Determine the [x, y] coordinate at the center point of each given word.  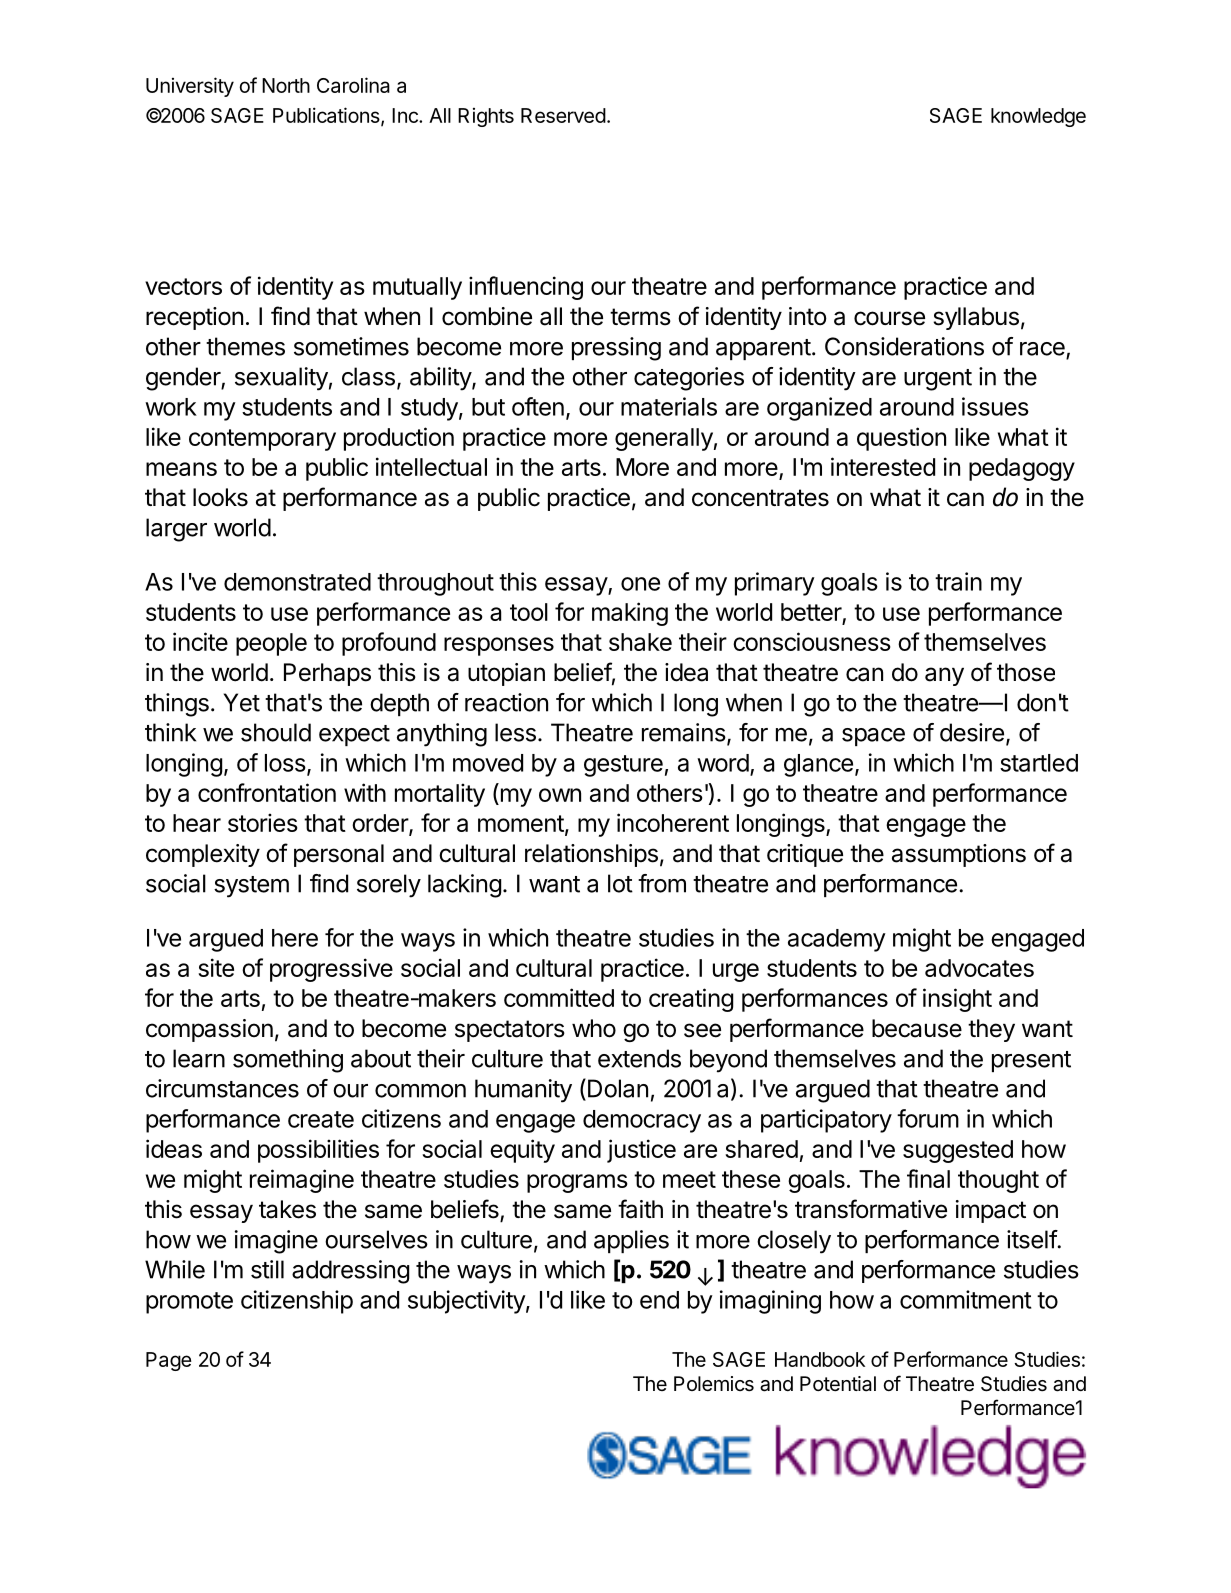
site [216, 967]
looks [220, 497]
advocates [979, 968]
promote [189, 1303]
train [958, 581]
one [640, 584]
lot [620, 883]
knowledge [1038, 117]
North [286, 85]
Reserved [563, 115]
